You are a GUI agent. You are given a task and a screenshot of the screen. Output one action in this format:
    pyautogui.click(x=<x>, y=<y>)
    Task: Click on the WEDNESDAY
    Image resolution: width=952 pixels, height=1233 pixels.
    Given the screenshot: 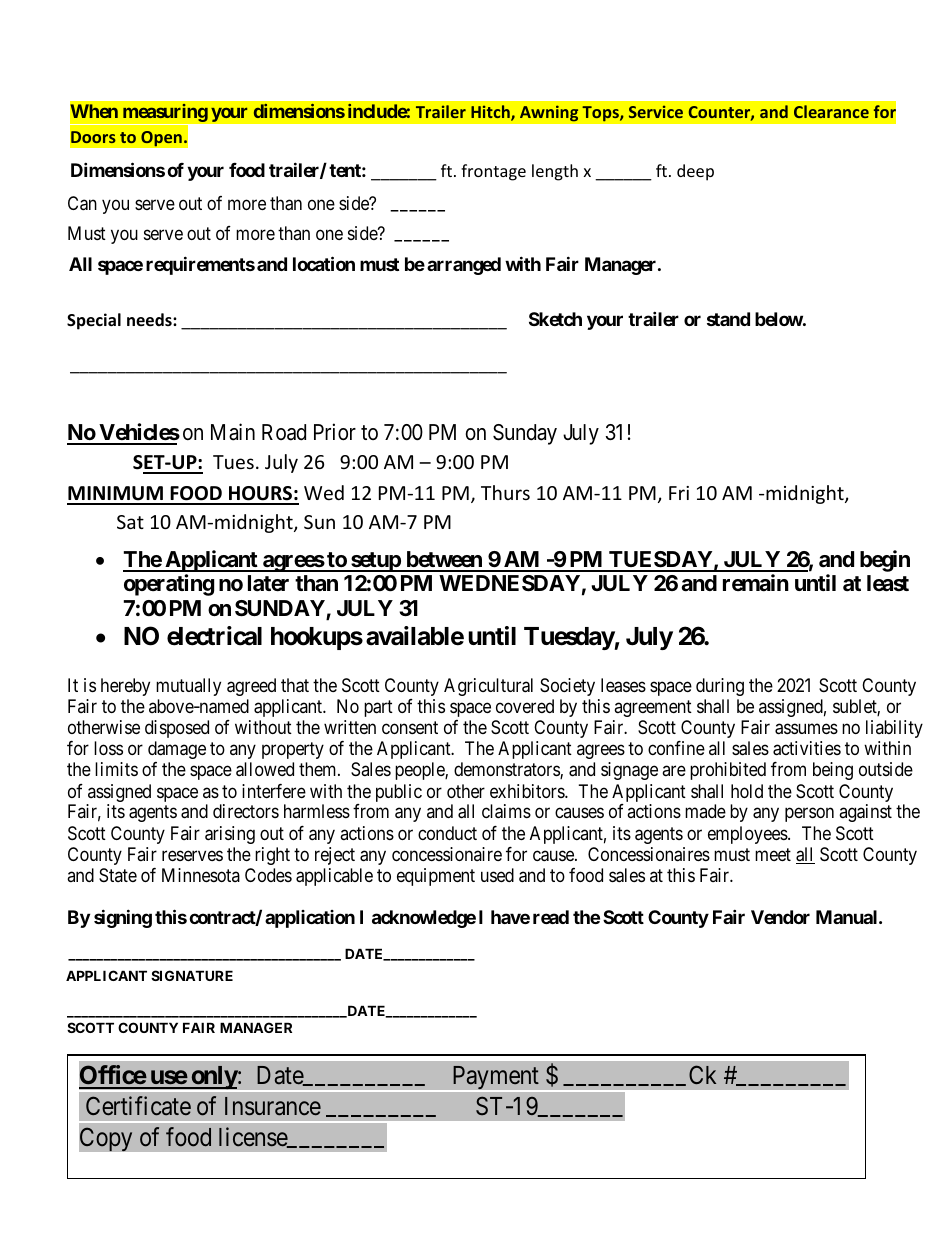 What is the action you would take?
    pyautogui.click(x=509, y=583)
